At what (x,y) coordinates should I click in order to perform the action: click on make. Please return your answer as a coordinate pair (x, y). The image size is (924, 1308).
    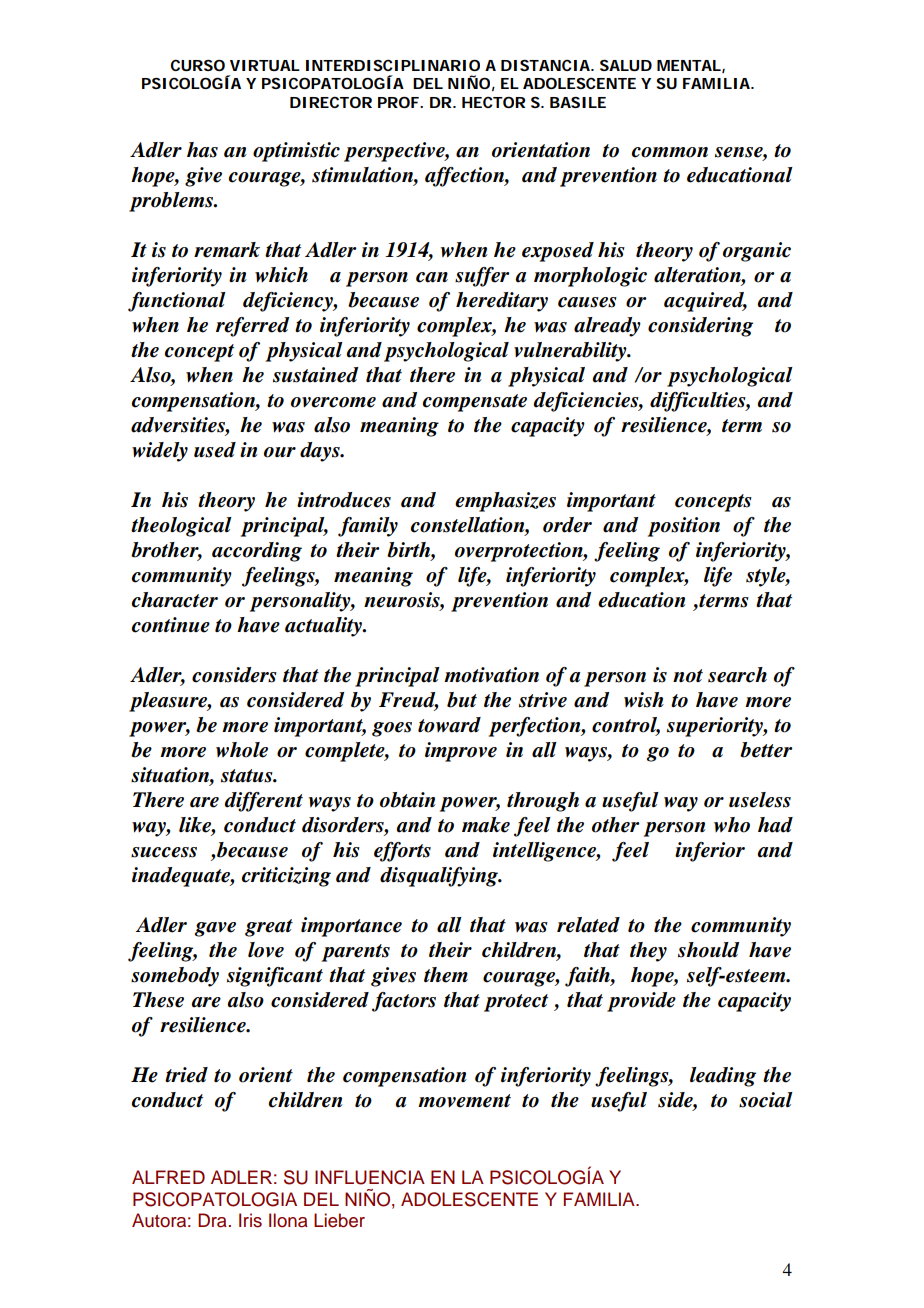
    Looking at the image, I should click on (486, 825).
